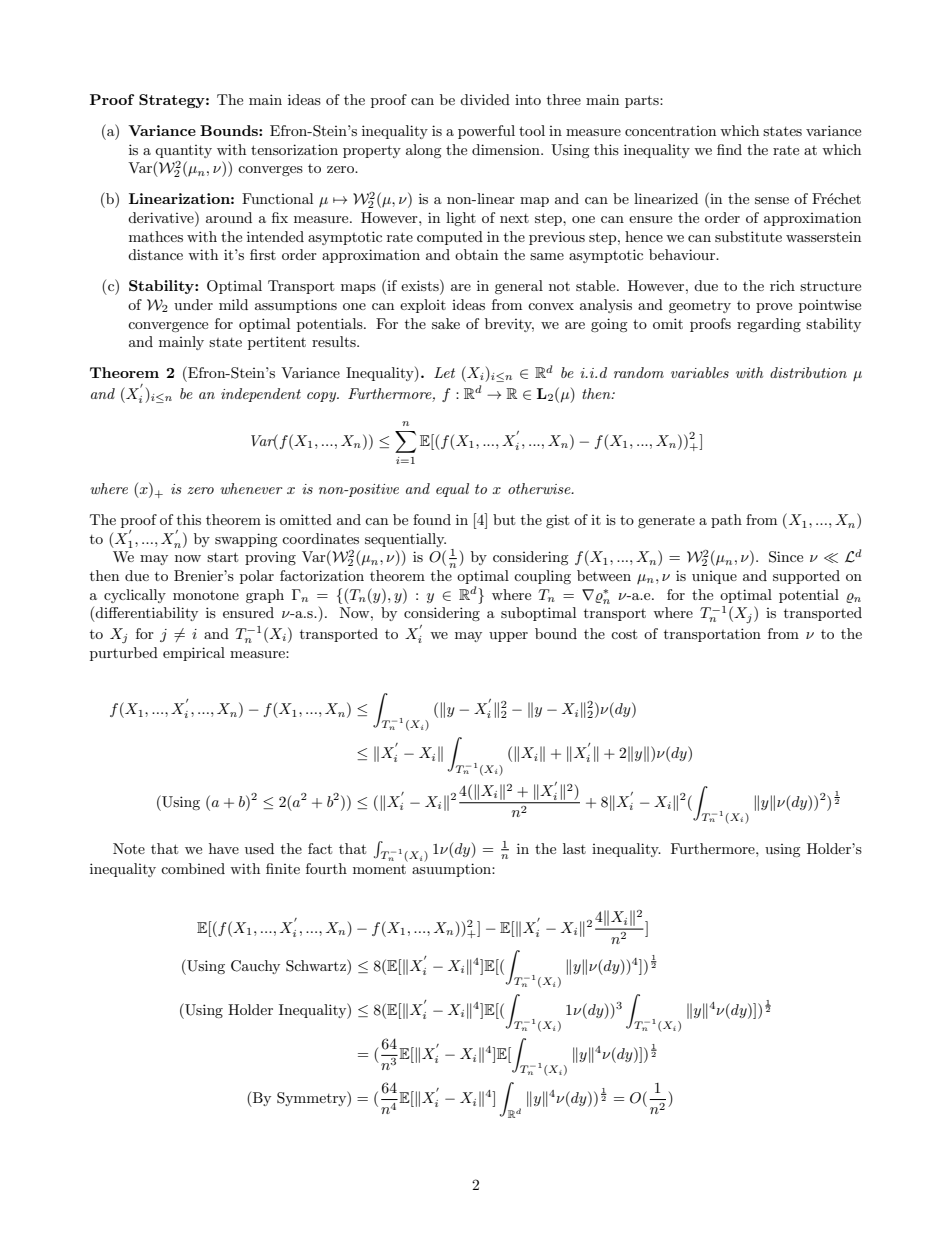 This screenshot has width=952, height=1233. I want to click on quantity, so click(183, 151).
